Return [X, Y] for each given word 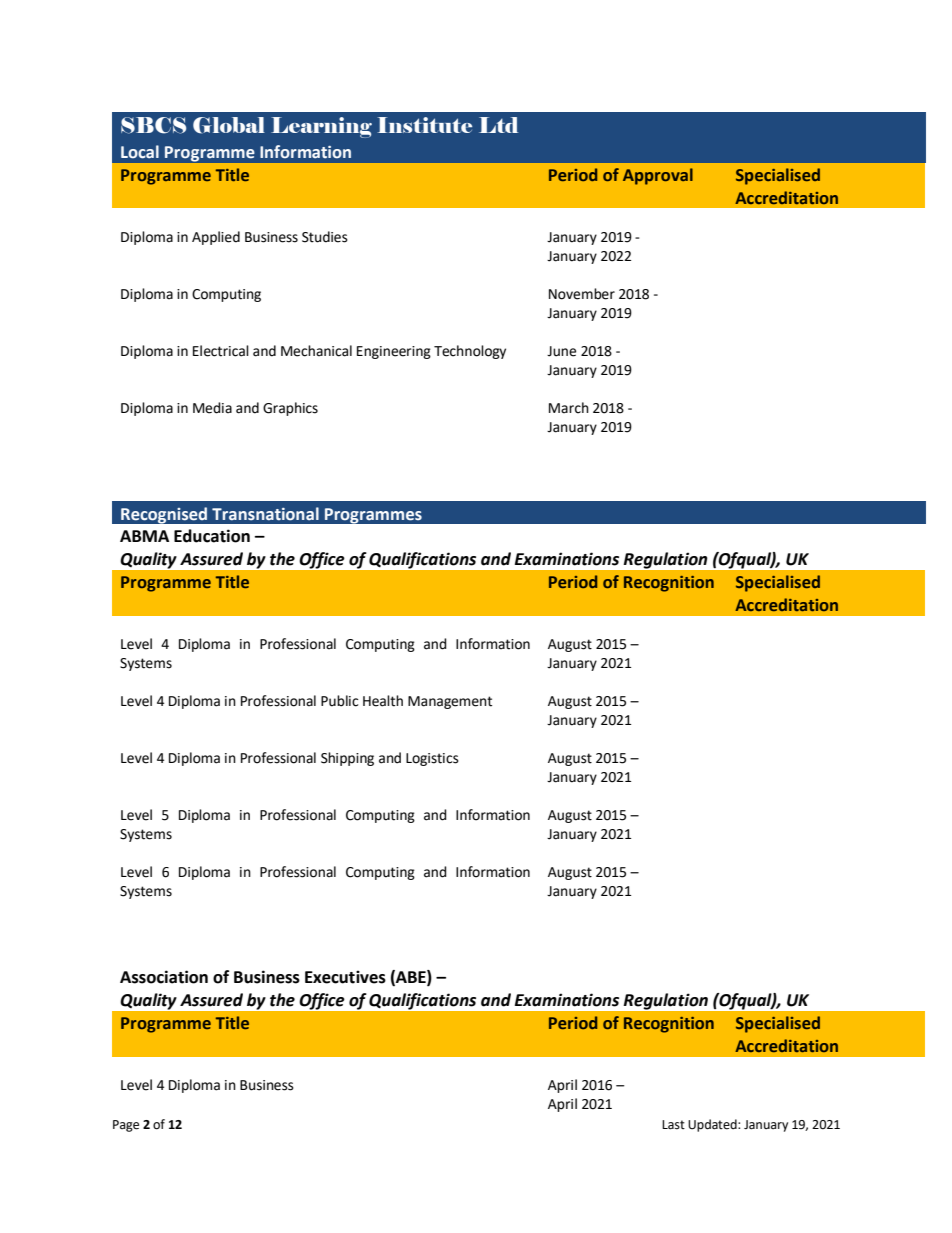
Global [229, 125]
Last [673, 1125]
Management [450, 702]
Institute [425, 125]
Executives [345, 977]
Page [126, 1126]
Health [383, 701]
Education [212, 536]
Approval [658, 176]
